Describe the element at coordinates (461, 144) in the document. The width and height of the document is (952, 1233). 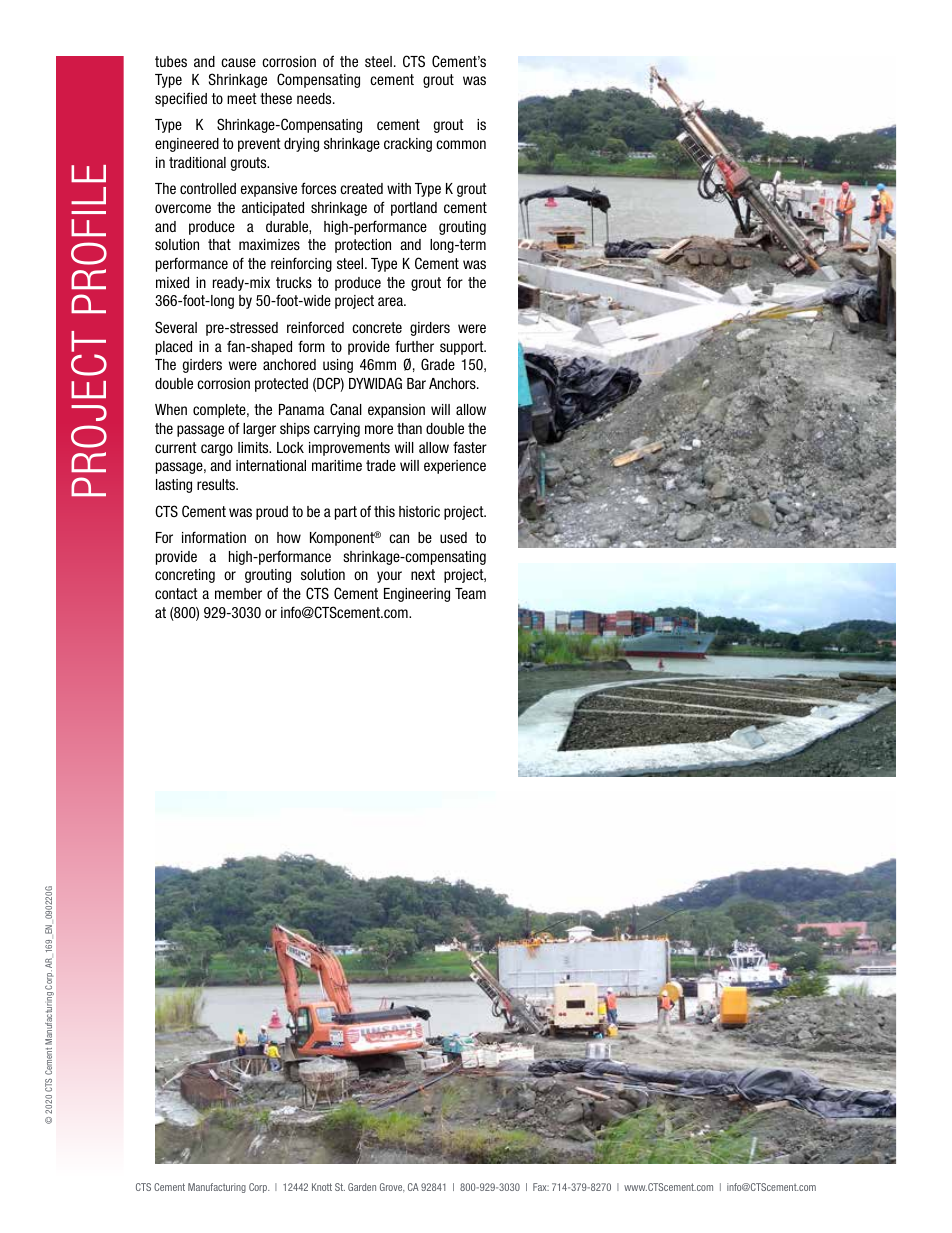
I see `common` at that location.
